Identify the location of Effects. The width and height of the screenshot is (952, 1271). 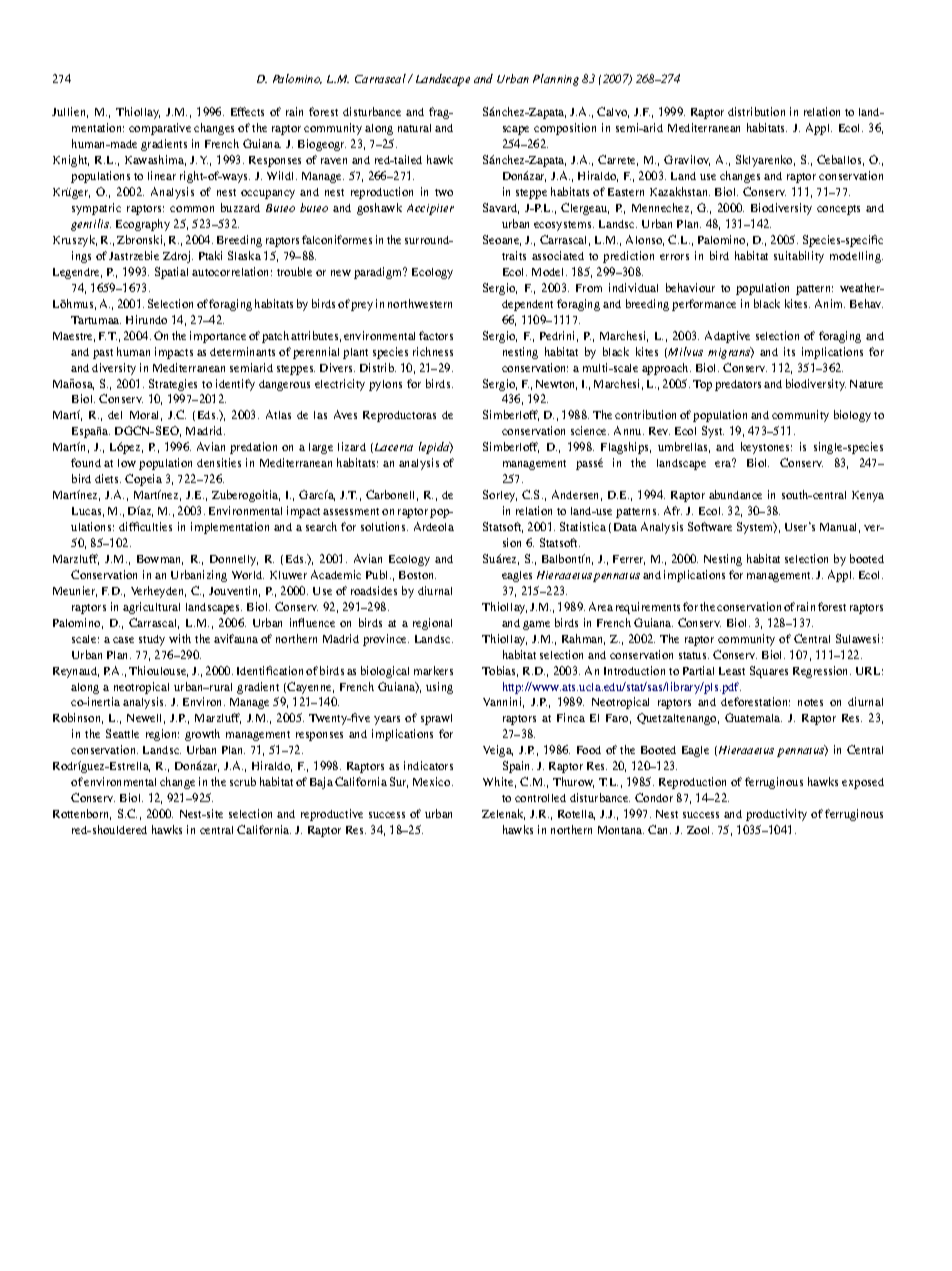
(247, 111).
